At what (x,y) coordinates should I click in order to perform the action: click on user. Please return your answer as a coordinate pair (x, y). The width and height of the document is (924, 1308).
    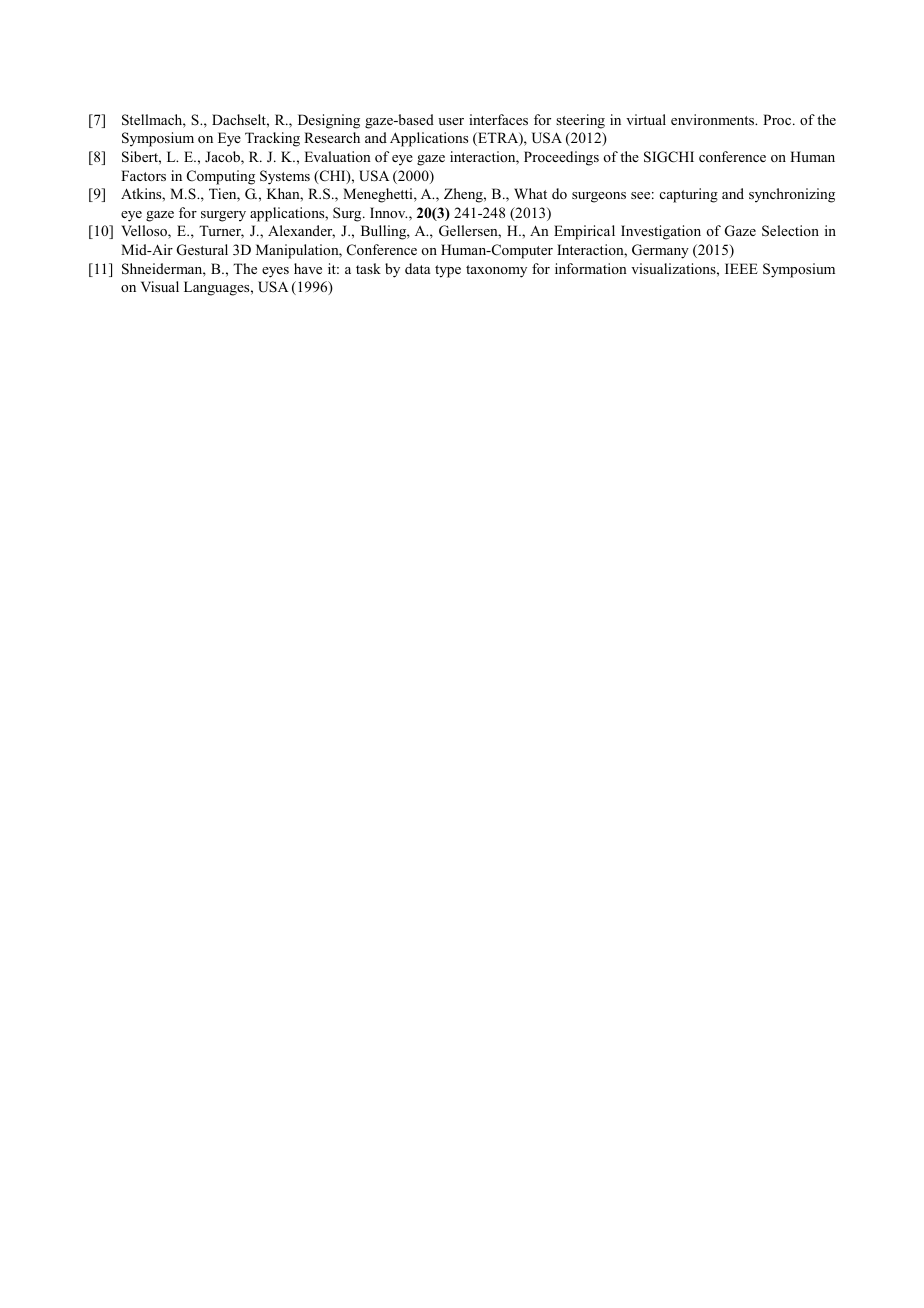
    Looking at the image, I should click on (451, 121).
